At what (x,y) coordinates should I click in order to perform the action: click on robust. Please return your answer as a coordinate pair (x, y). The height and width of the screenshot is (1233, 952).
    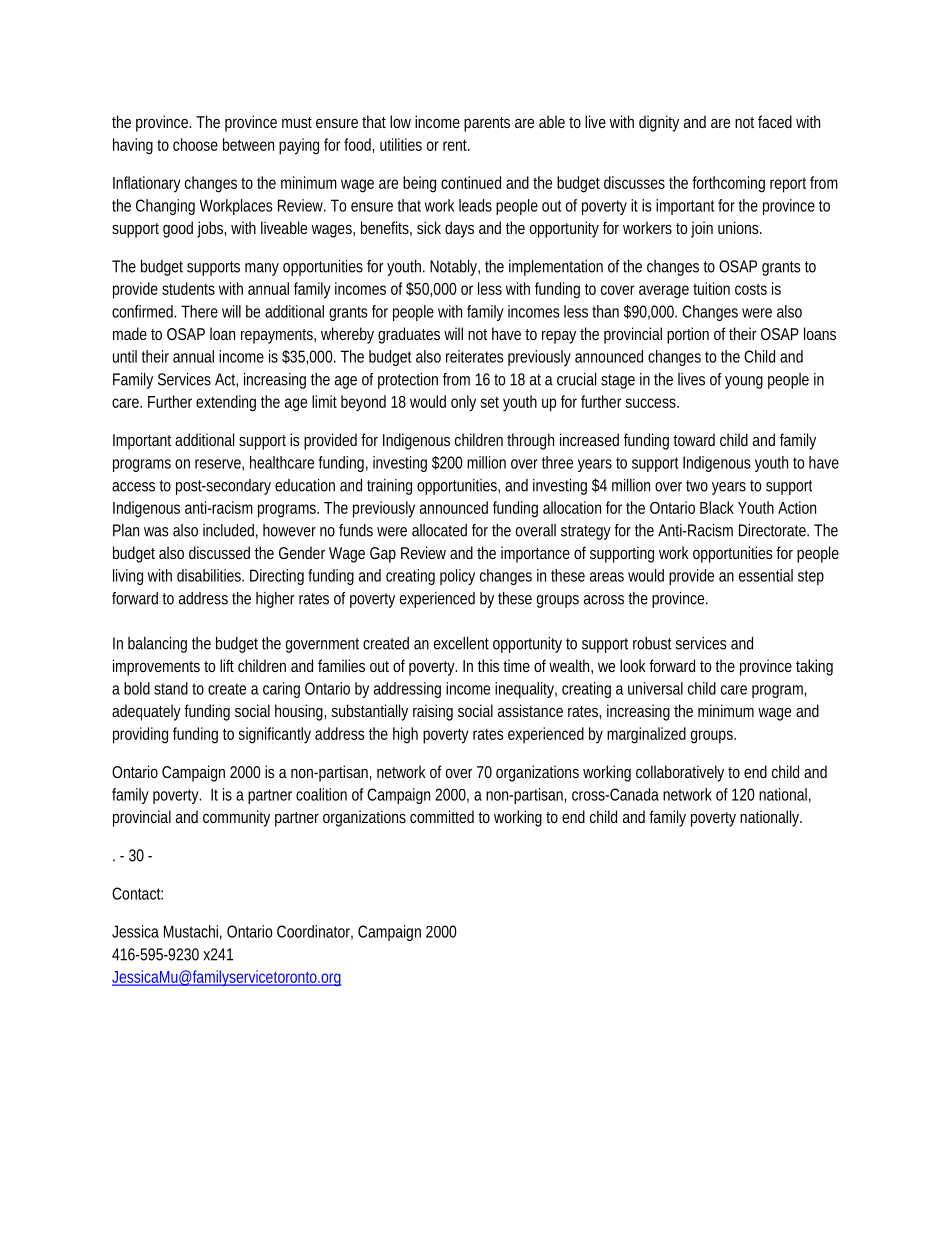
    Looking at the image, I should click on (652, 643).
